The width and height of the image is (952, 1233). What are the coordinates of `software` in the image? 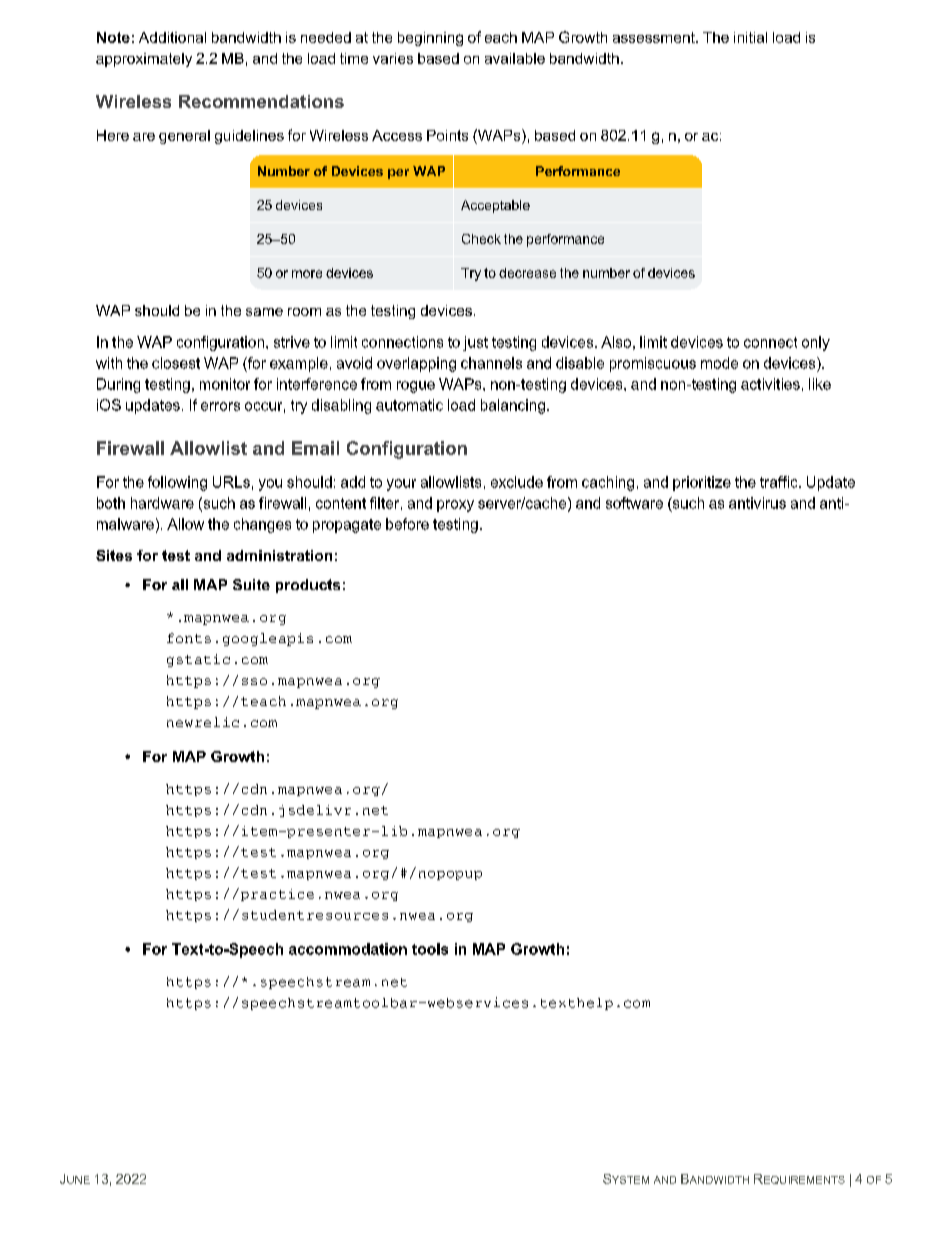 It's located at (634, 503).
